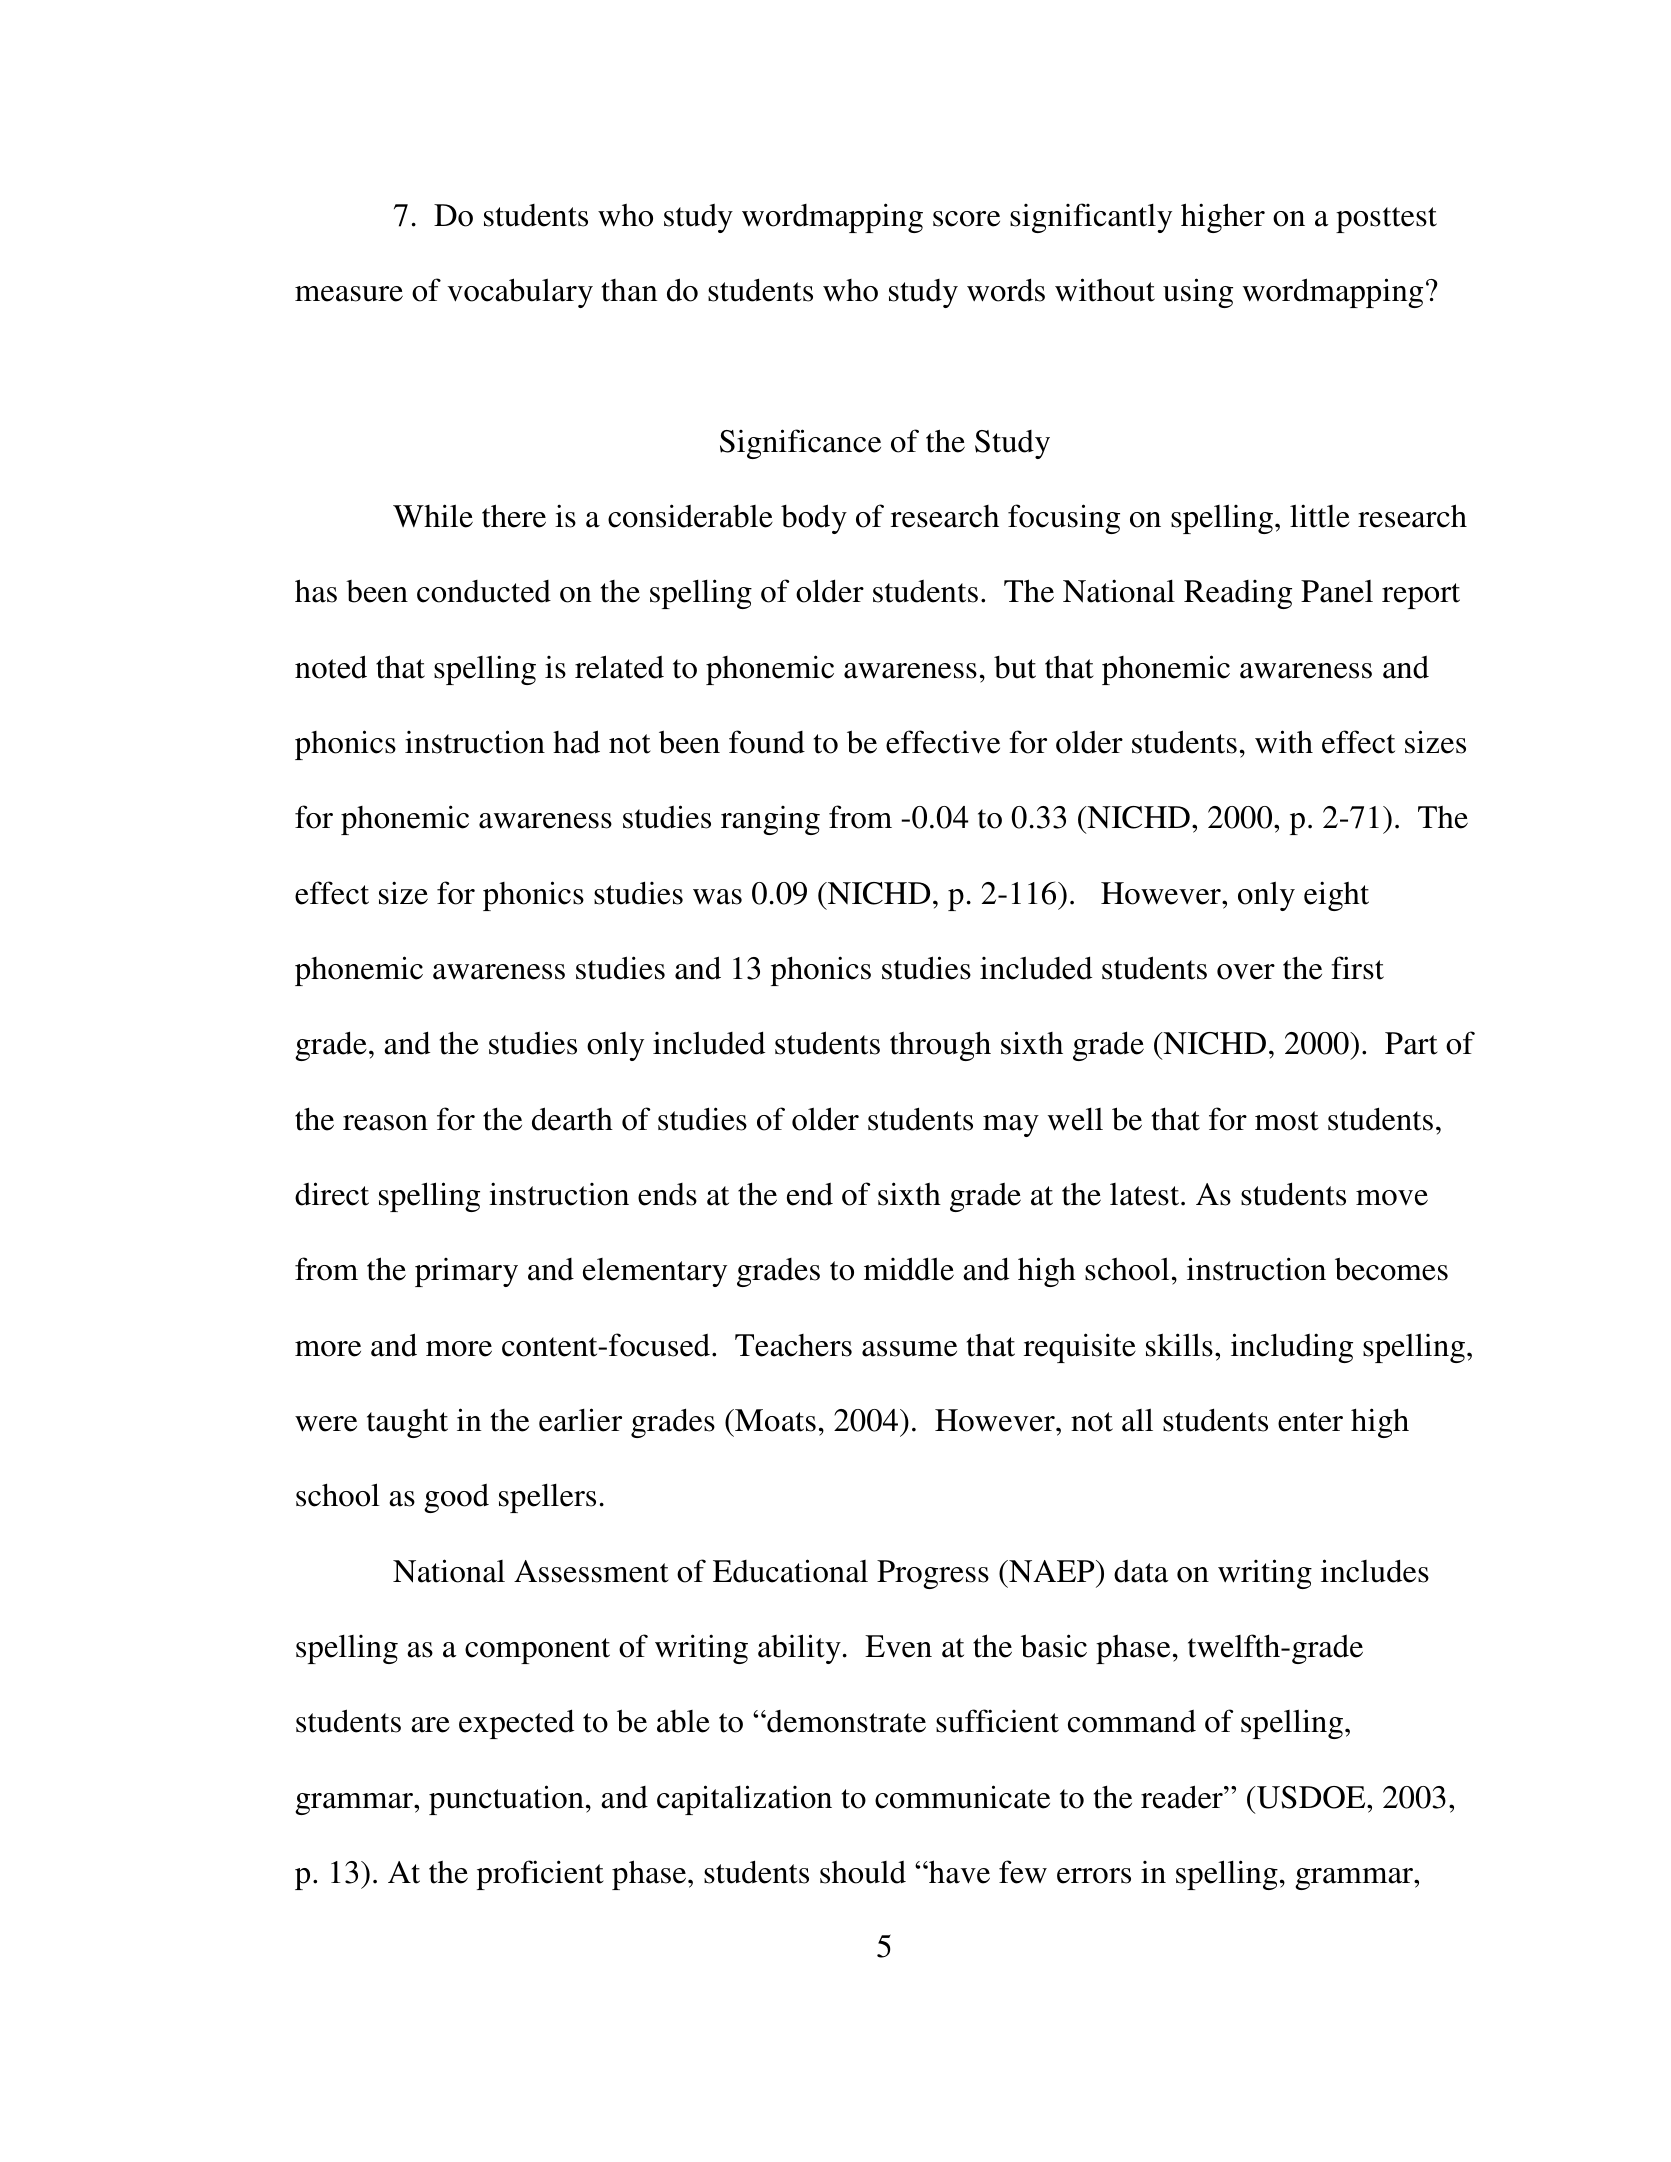 The image size is (1671, 2162). I want to click on reason, so click(385, 1123).
